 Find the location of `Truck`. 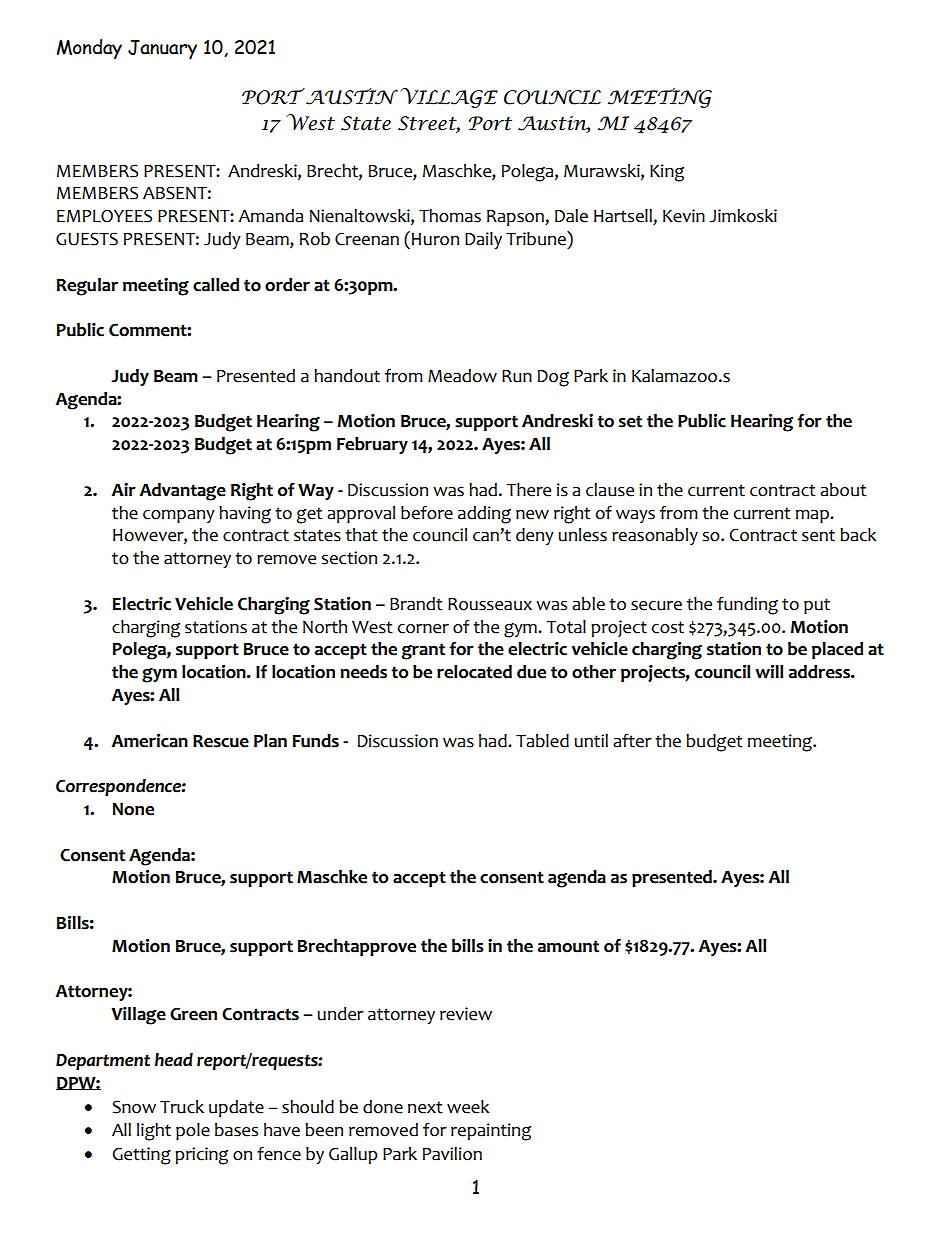

Truck is located at coordinates (182, 1107).
